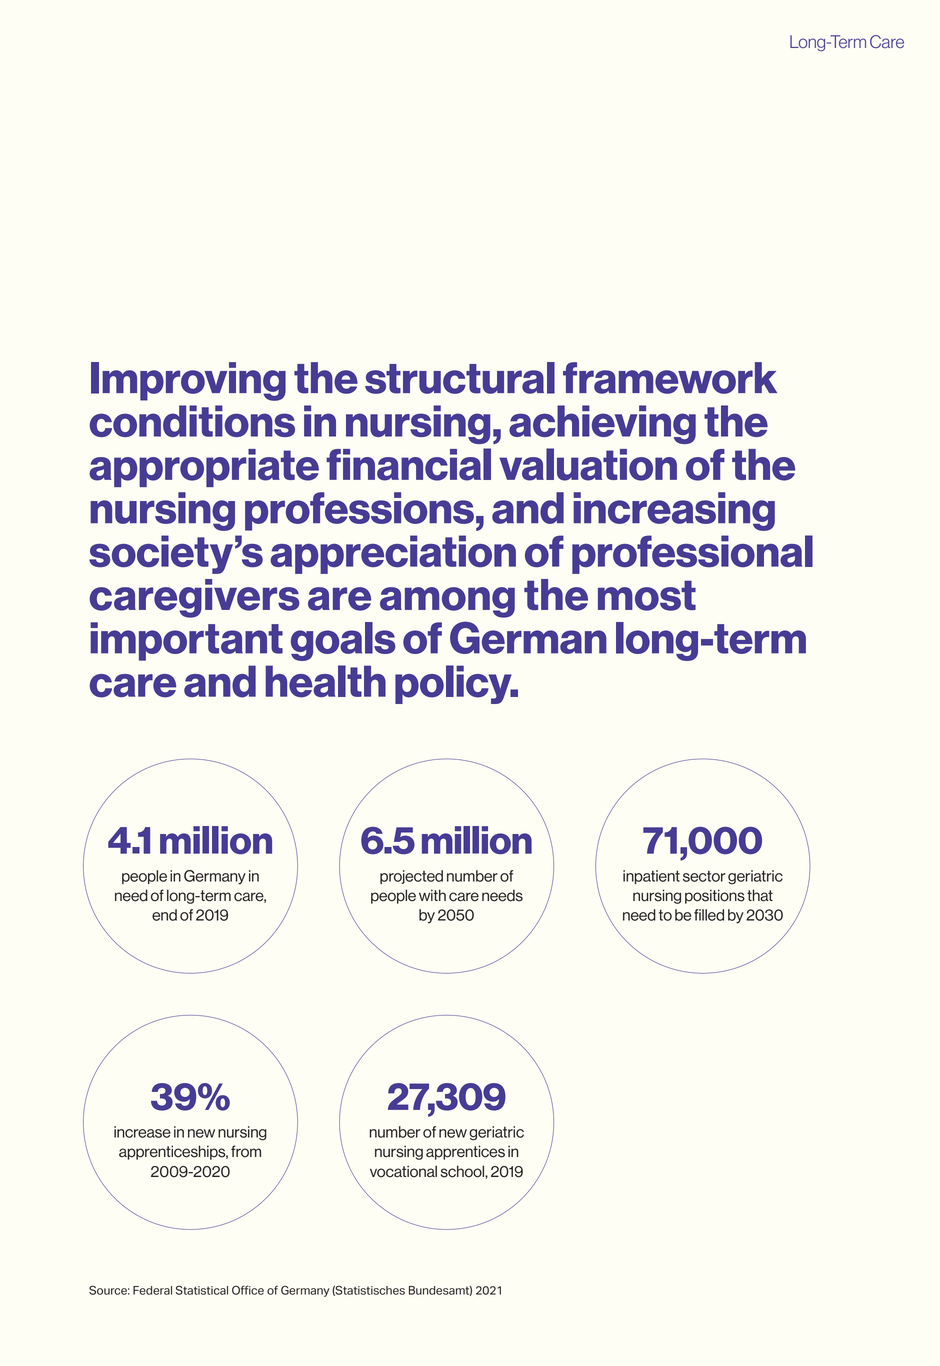  I want to click on vocational, so click(403, 1171).
